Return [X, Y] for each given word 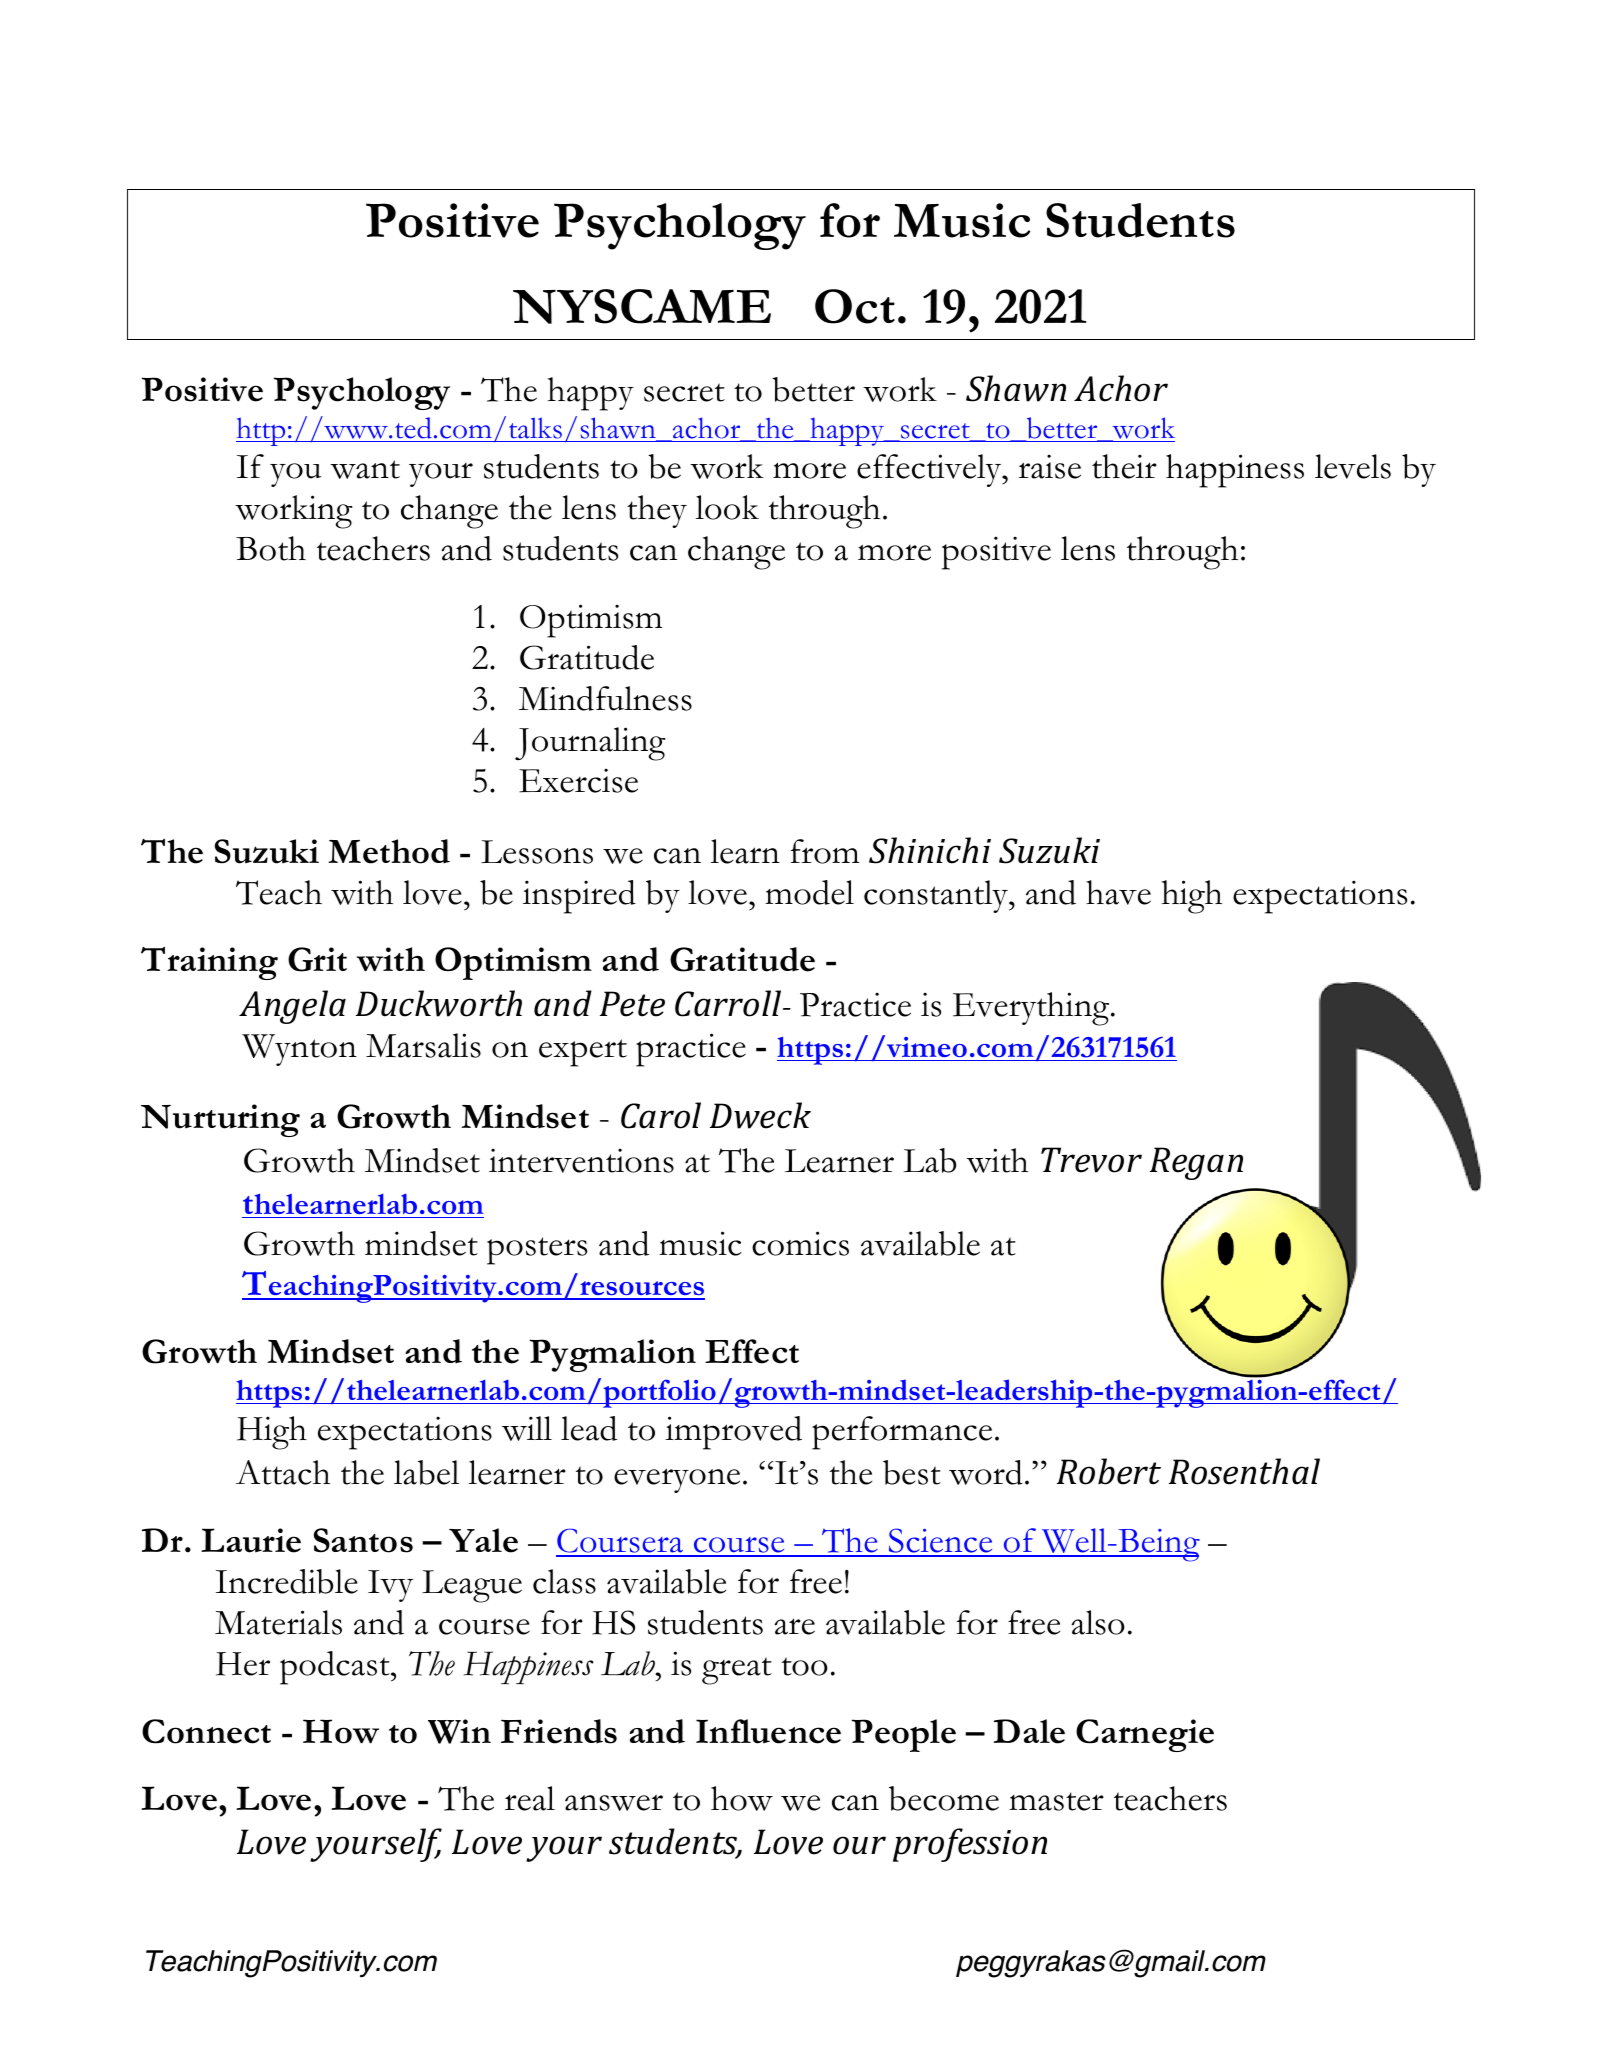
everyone [677, 1480]
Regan [1196, 1163]
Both [271, 548]
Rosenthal [1244, 1471]
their [1124, 466]
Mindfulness [605, 698]
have [1118, 892]
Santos [363, 1540]
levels [1353, 466]
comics [800, 1243]
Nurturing [220, 1120]
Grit [317, 959]
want [365, 469]
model [809, 892]
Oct [855, 306]
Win [459, 1731]
